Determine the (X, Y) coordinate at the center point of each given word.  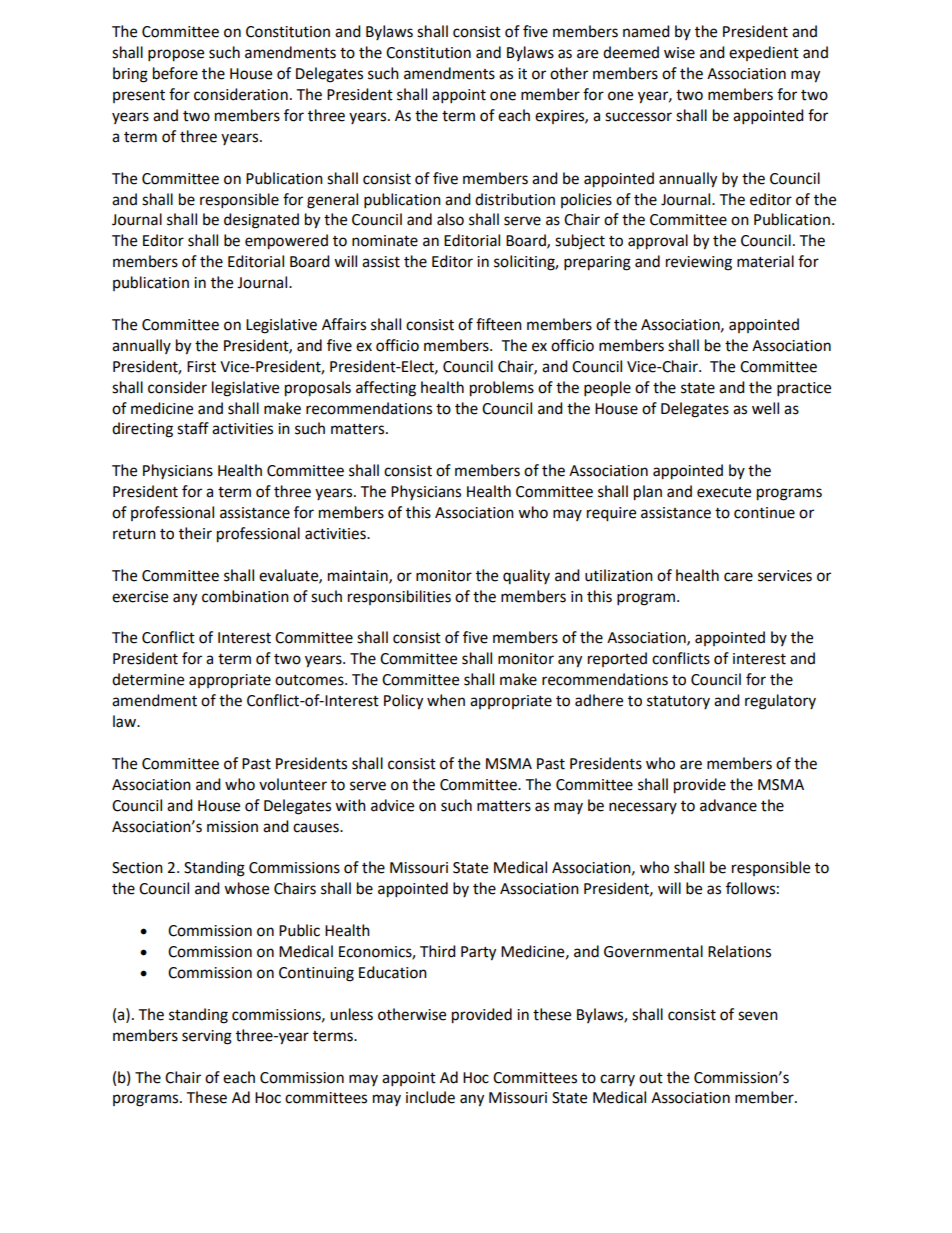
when (446, 700)
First (201, 367)
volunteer (293, 784)
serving (207, 1037)
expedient (764, 53)
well (765, 408)
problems (502, 389)
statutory (678, 702)
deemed (631, 52)
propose (176, 55)
